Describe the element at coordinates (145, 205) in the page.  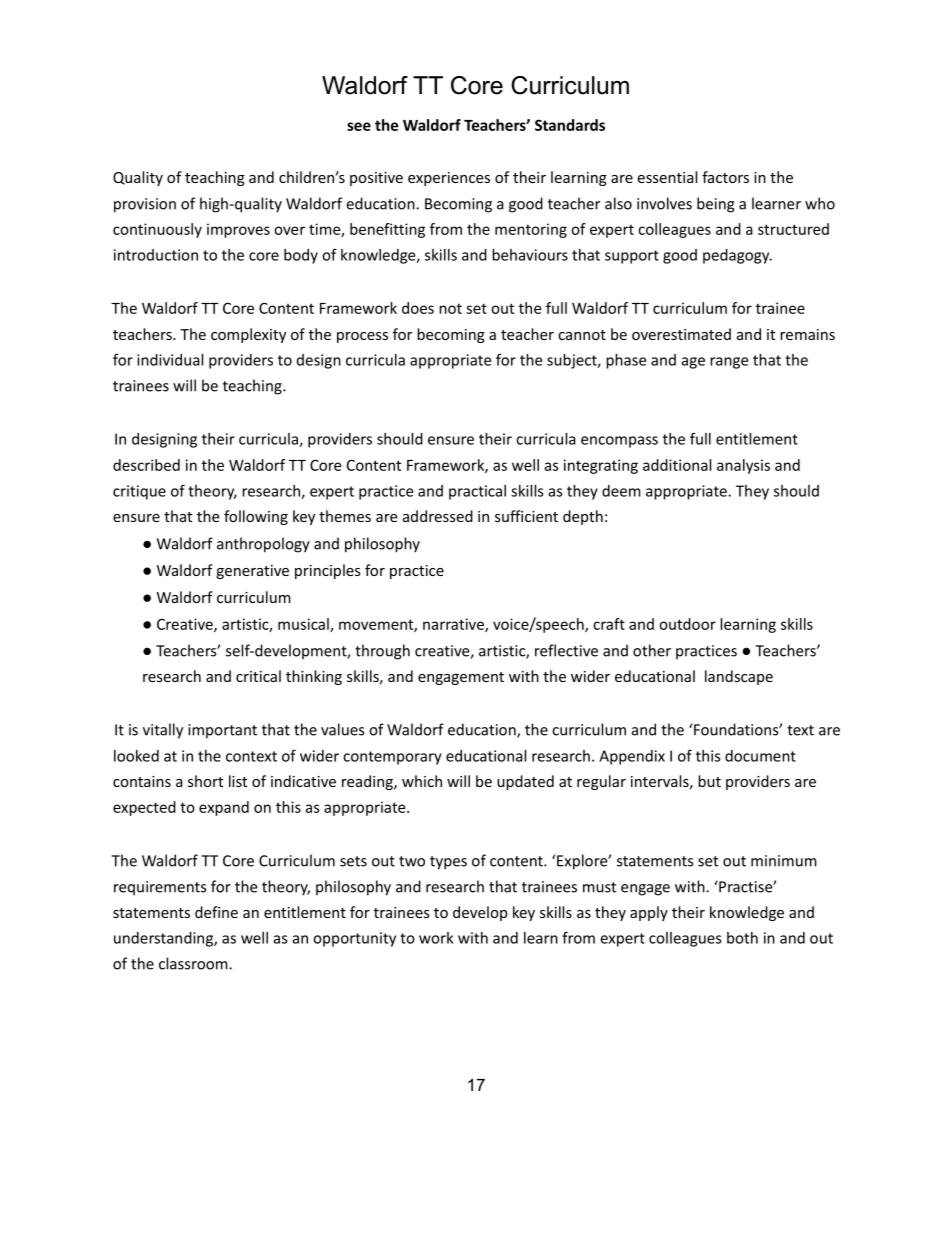
I see `provision` at that location.
